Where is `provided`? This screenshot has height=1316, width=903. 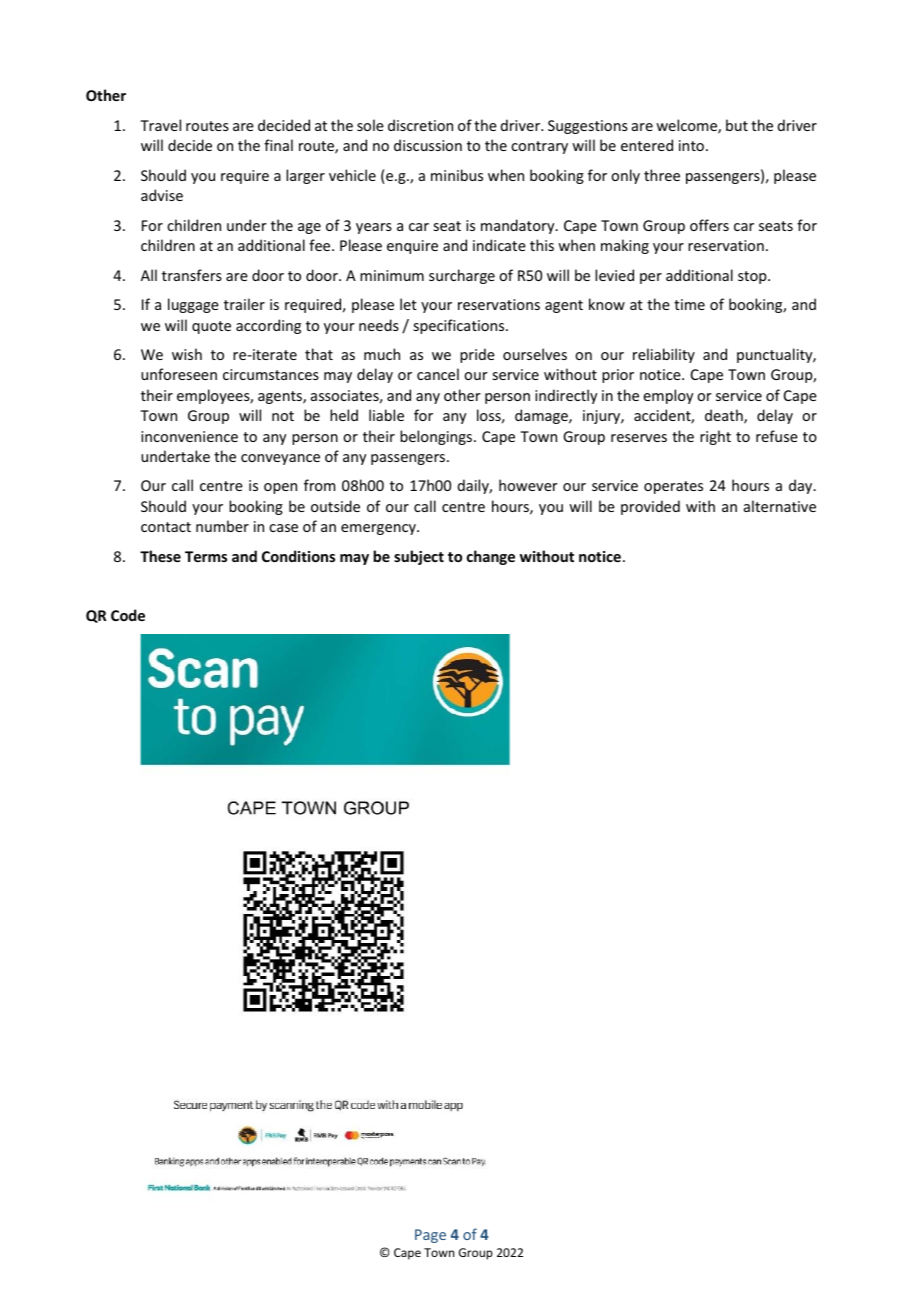 provided is located at coordinates (650, 507).
